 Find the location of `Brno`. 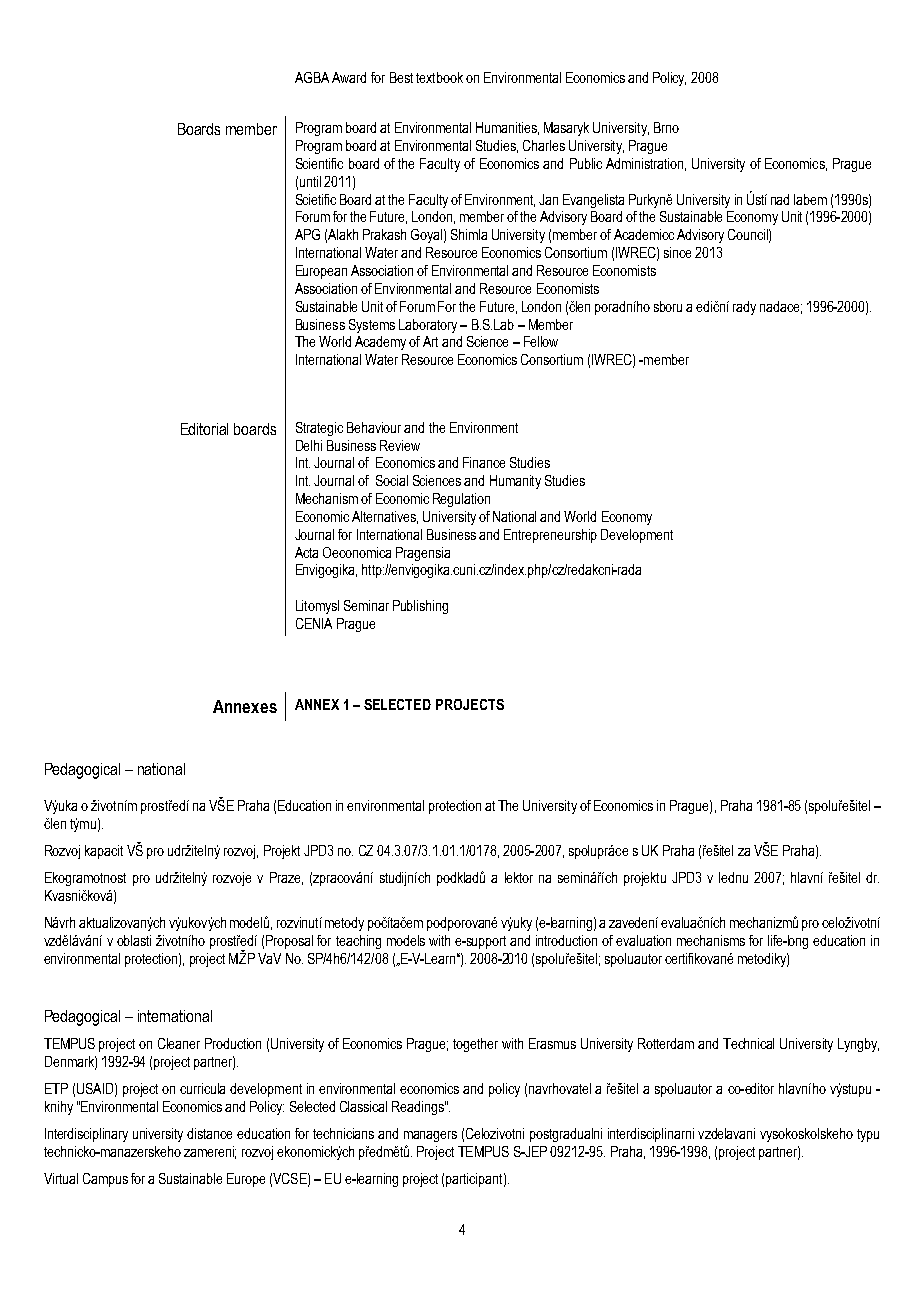

Brno is located at coordinates (666, 127).
